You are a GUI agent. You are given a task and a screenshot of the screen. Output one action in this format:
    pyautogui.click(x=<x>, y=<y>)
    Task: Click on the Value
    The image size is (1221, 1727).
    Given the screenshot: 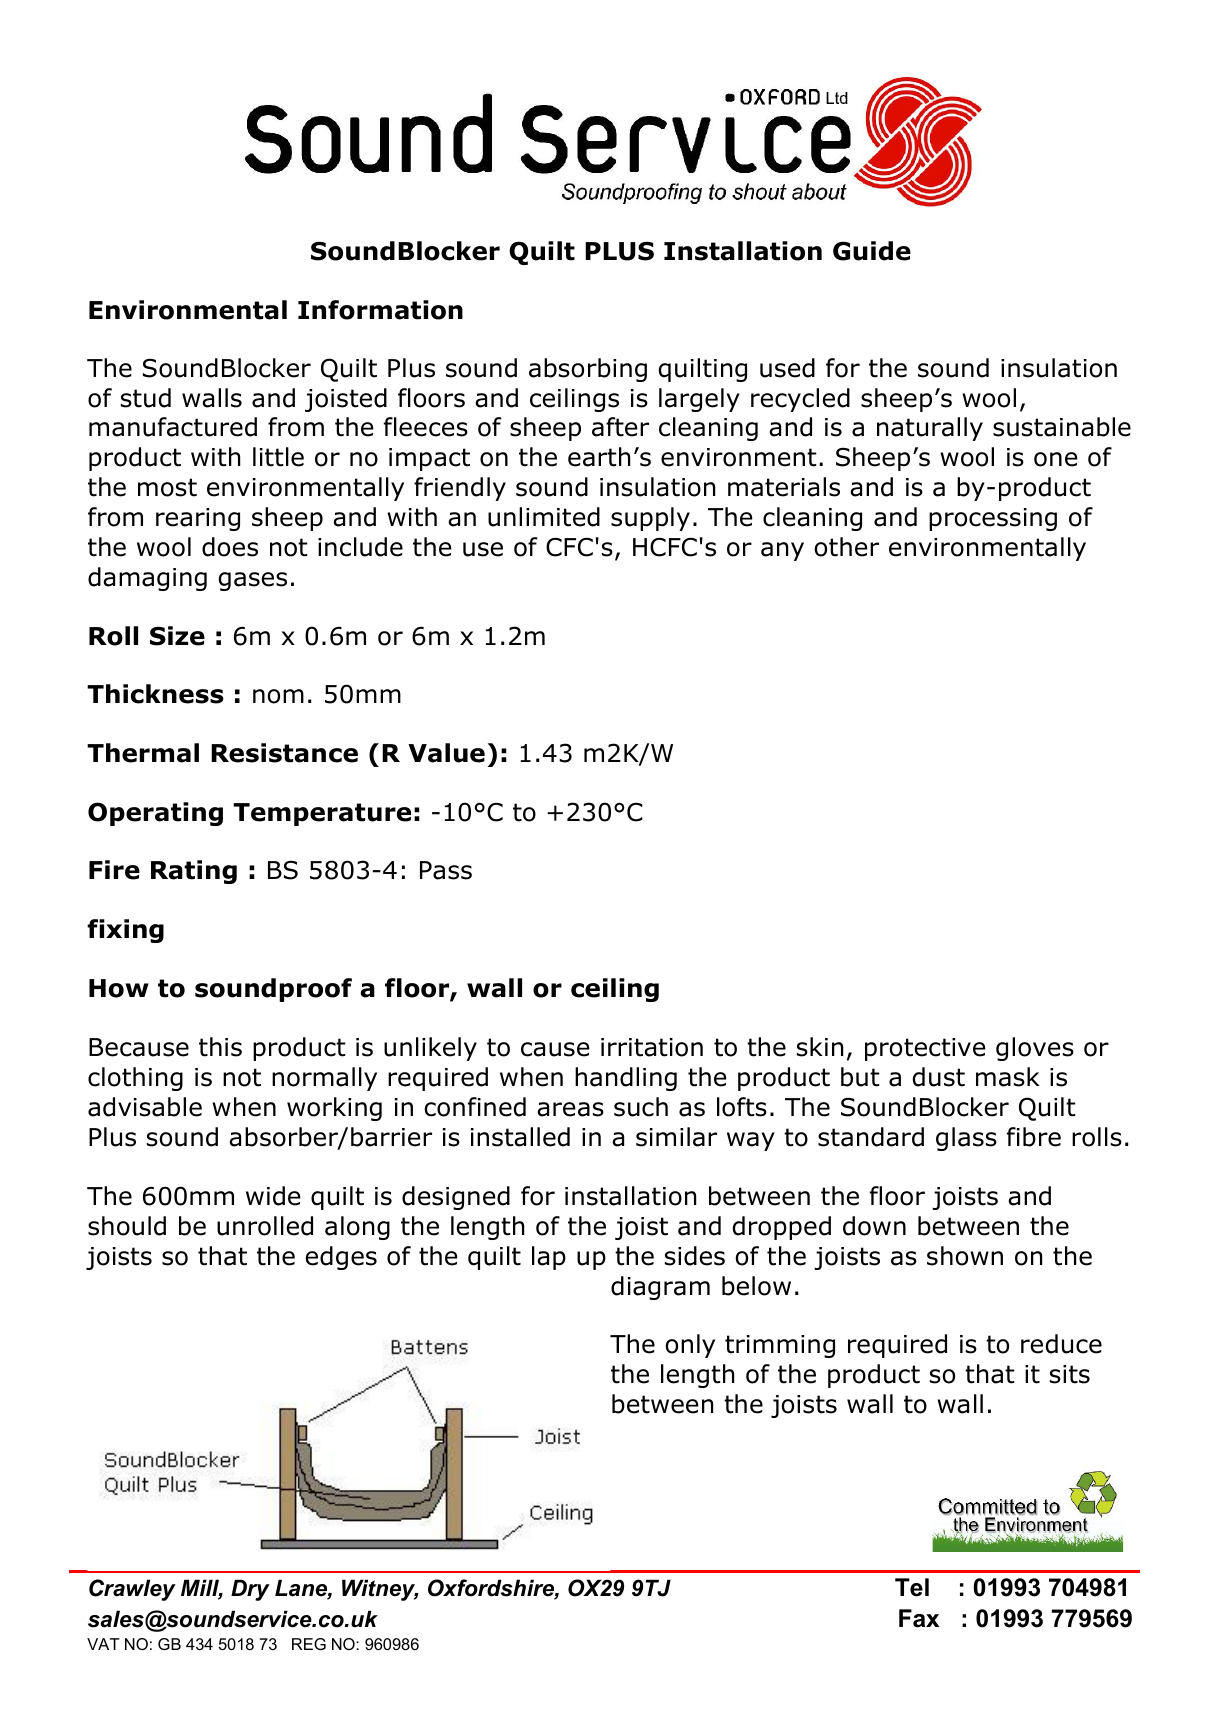 What is the action you would take?
    pyautogui.click(x=446, y=753)
